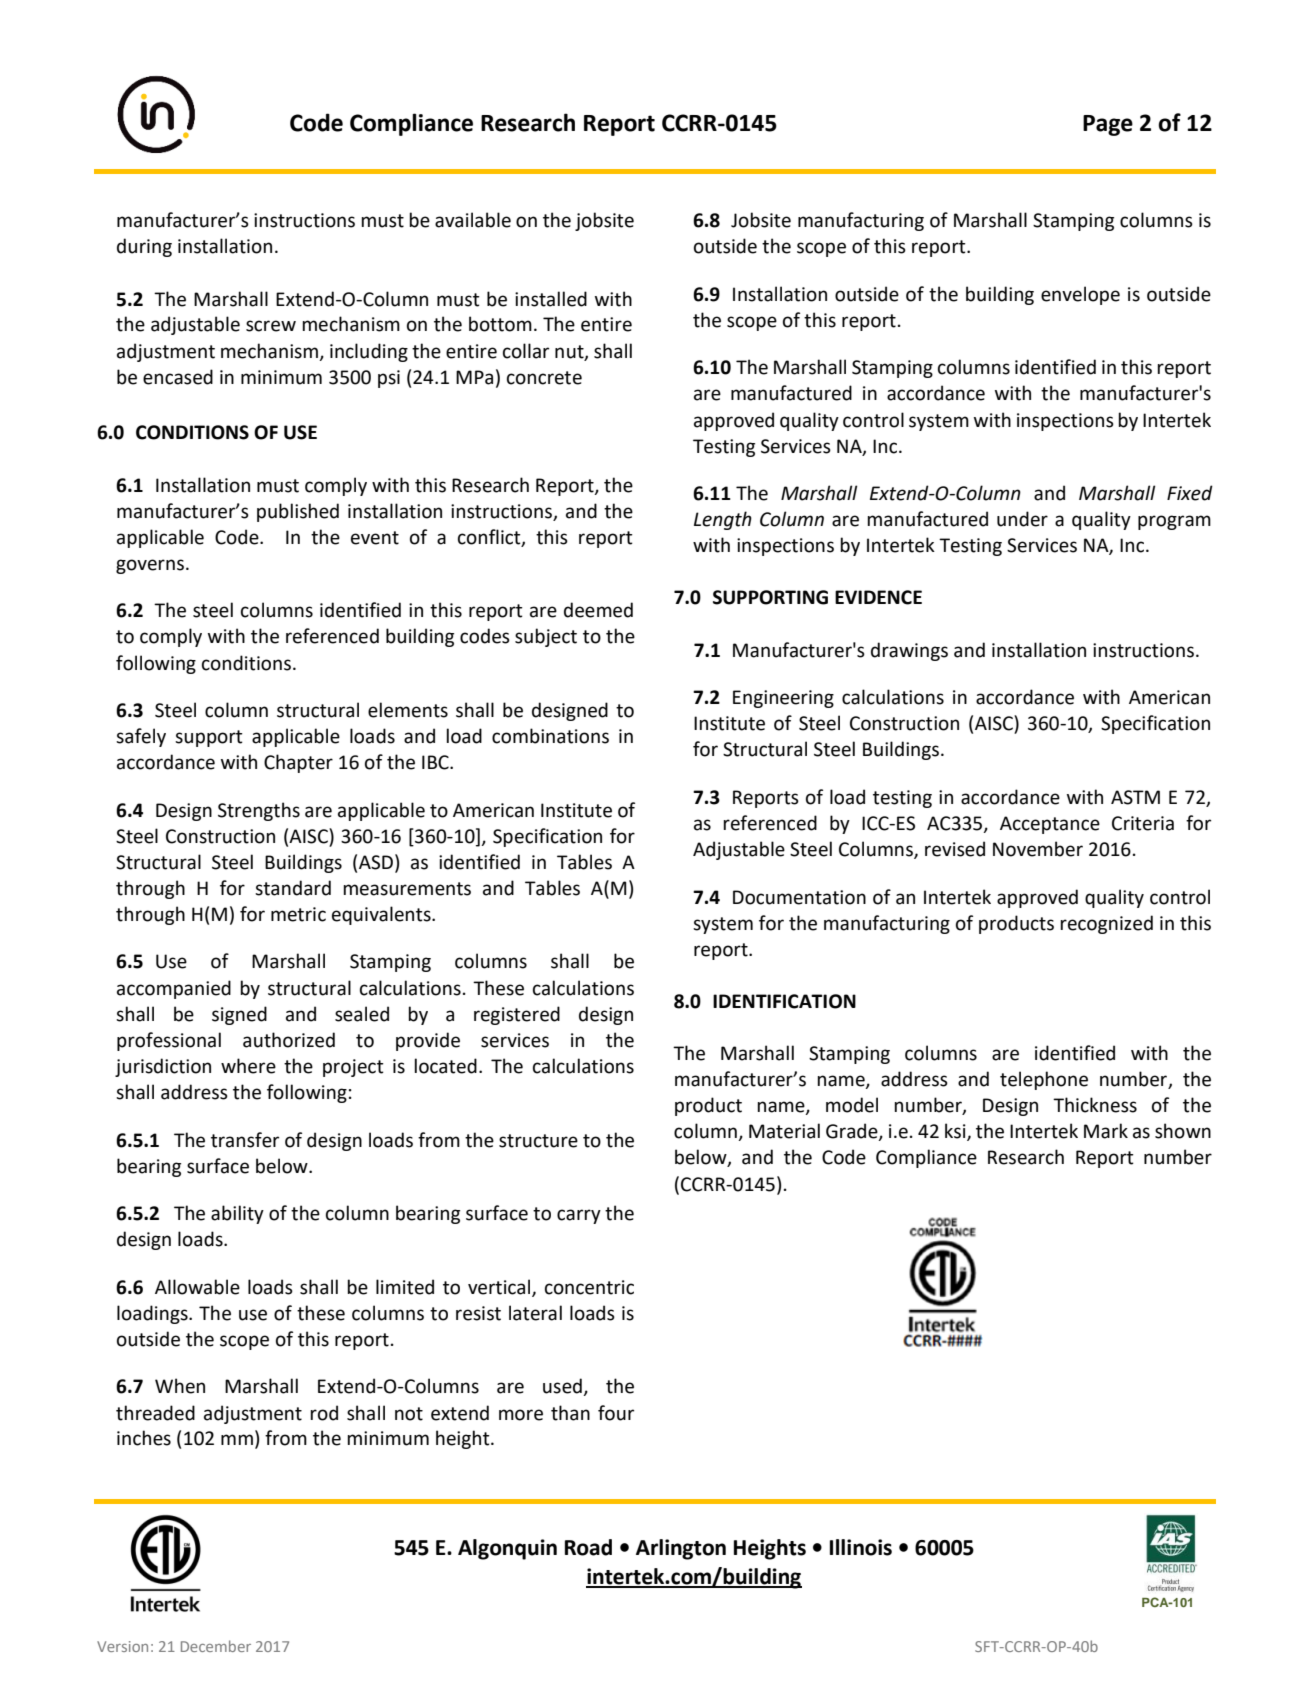  I want to click on Arlington, so click(681, 1549).
